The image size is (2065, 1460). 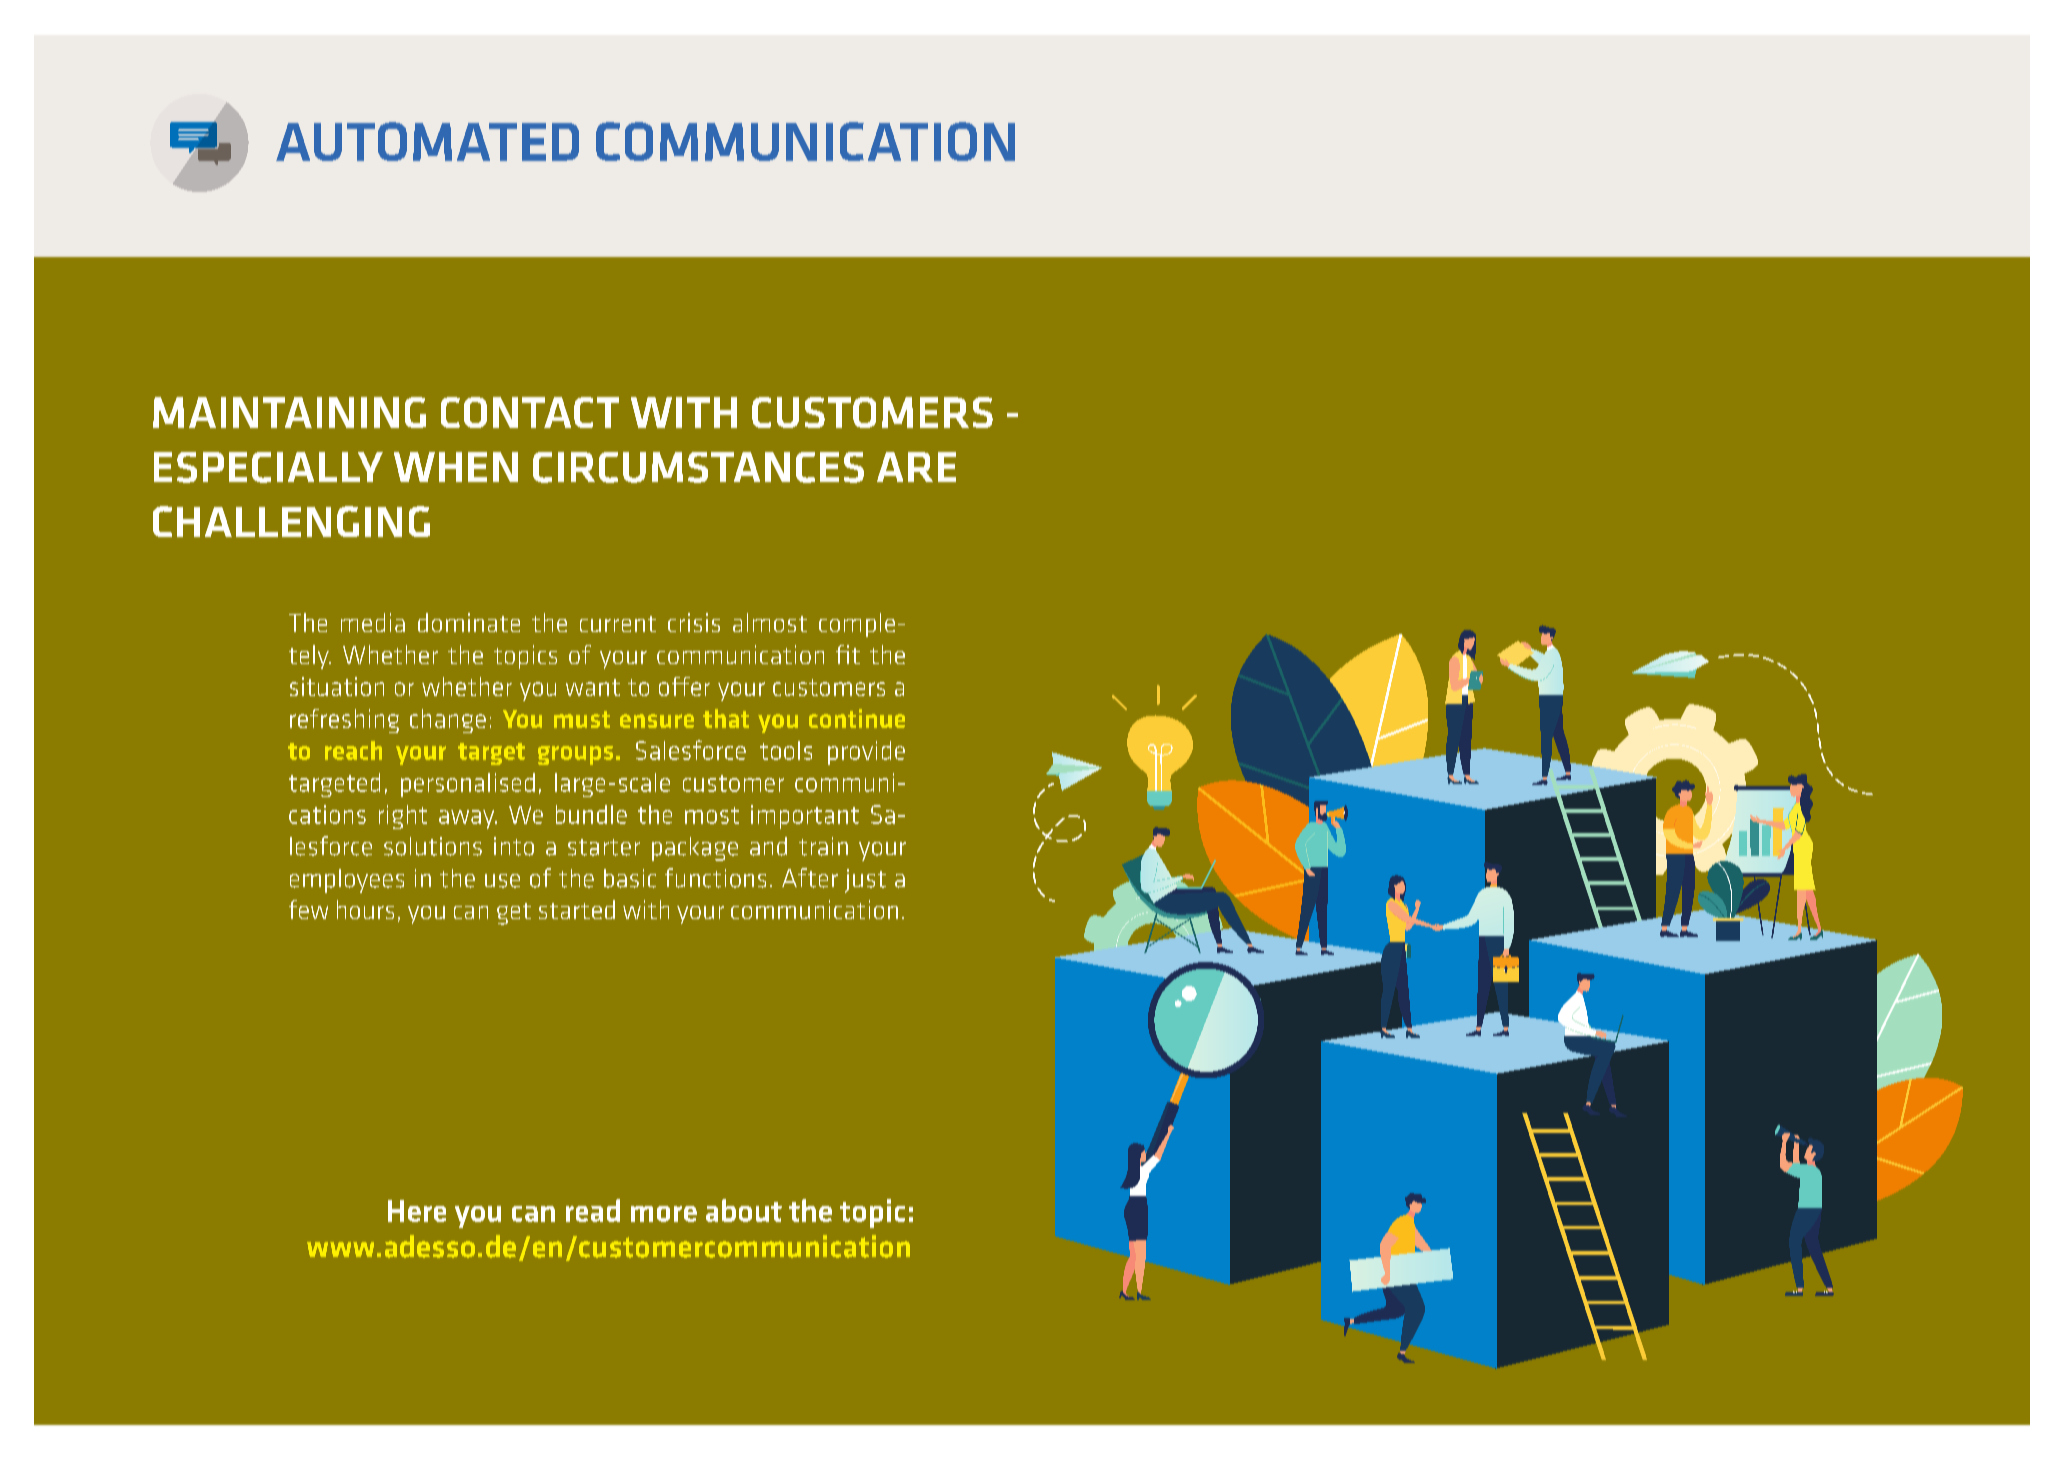 I want to click on MAINTAINING, so click(x=289, y=412).
